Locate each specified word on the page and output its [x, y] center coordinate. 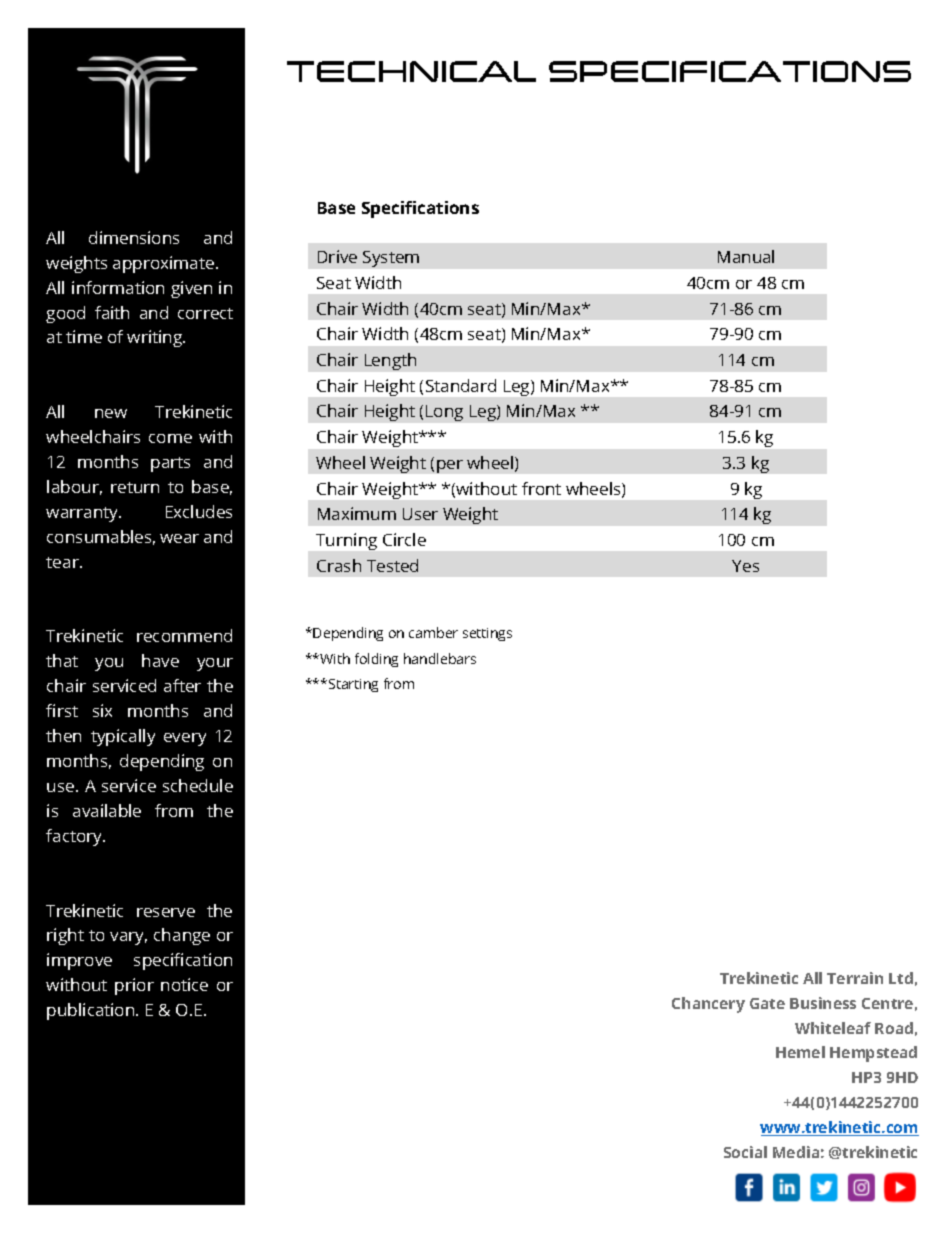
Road [894, 1028]
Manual [746, 256]
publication [92, 1011]
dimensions [134, 237]
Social [745, 1152]
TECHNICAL [411, 71]
